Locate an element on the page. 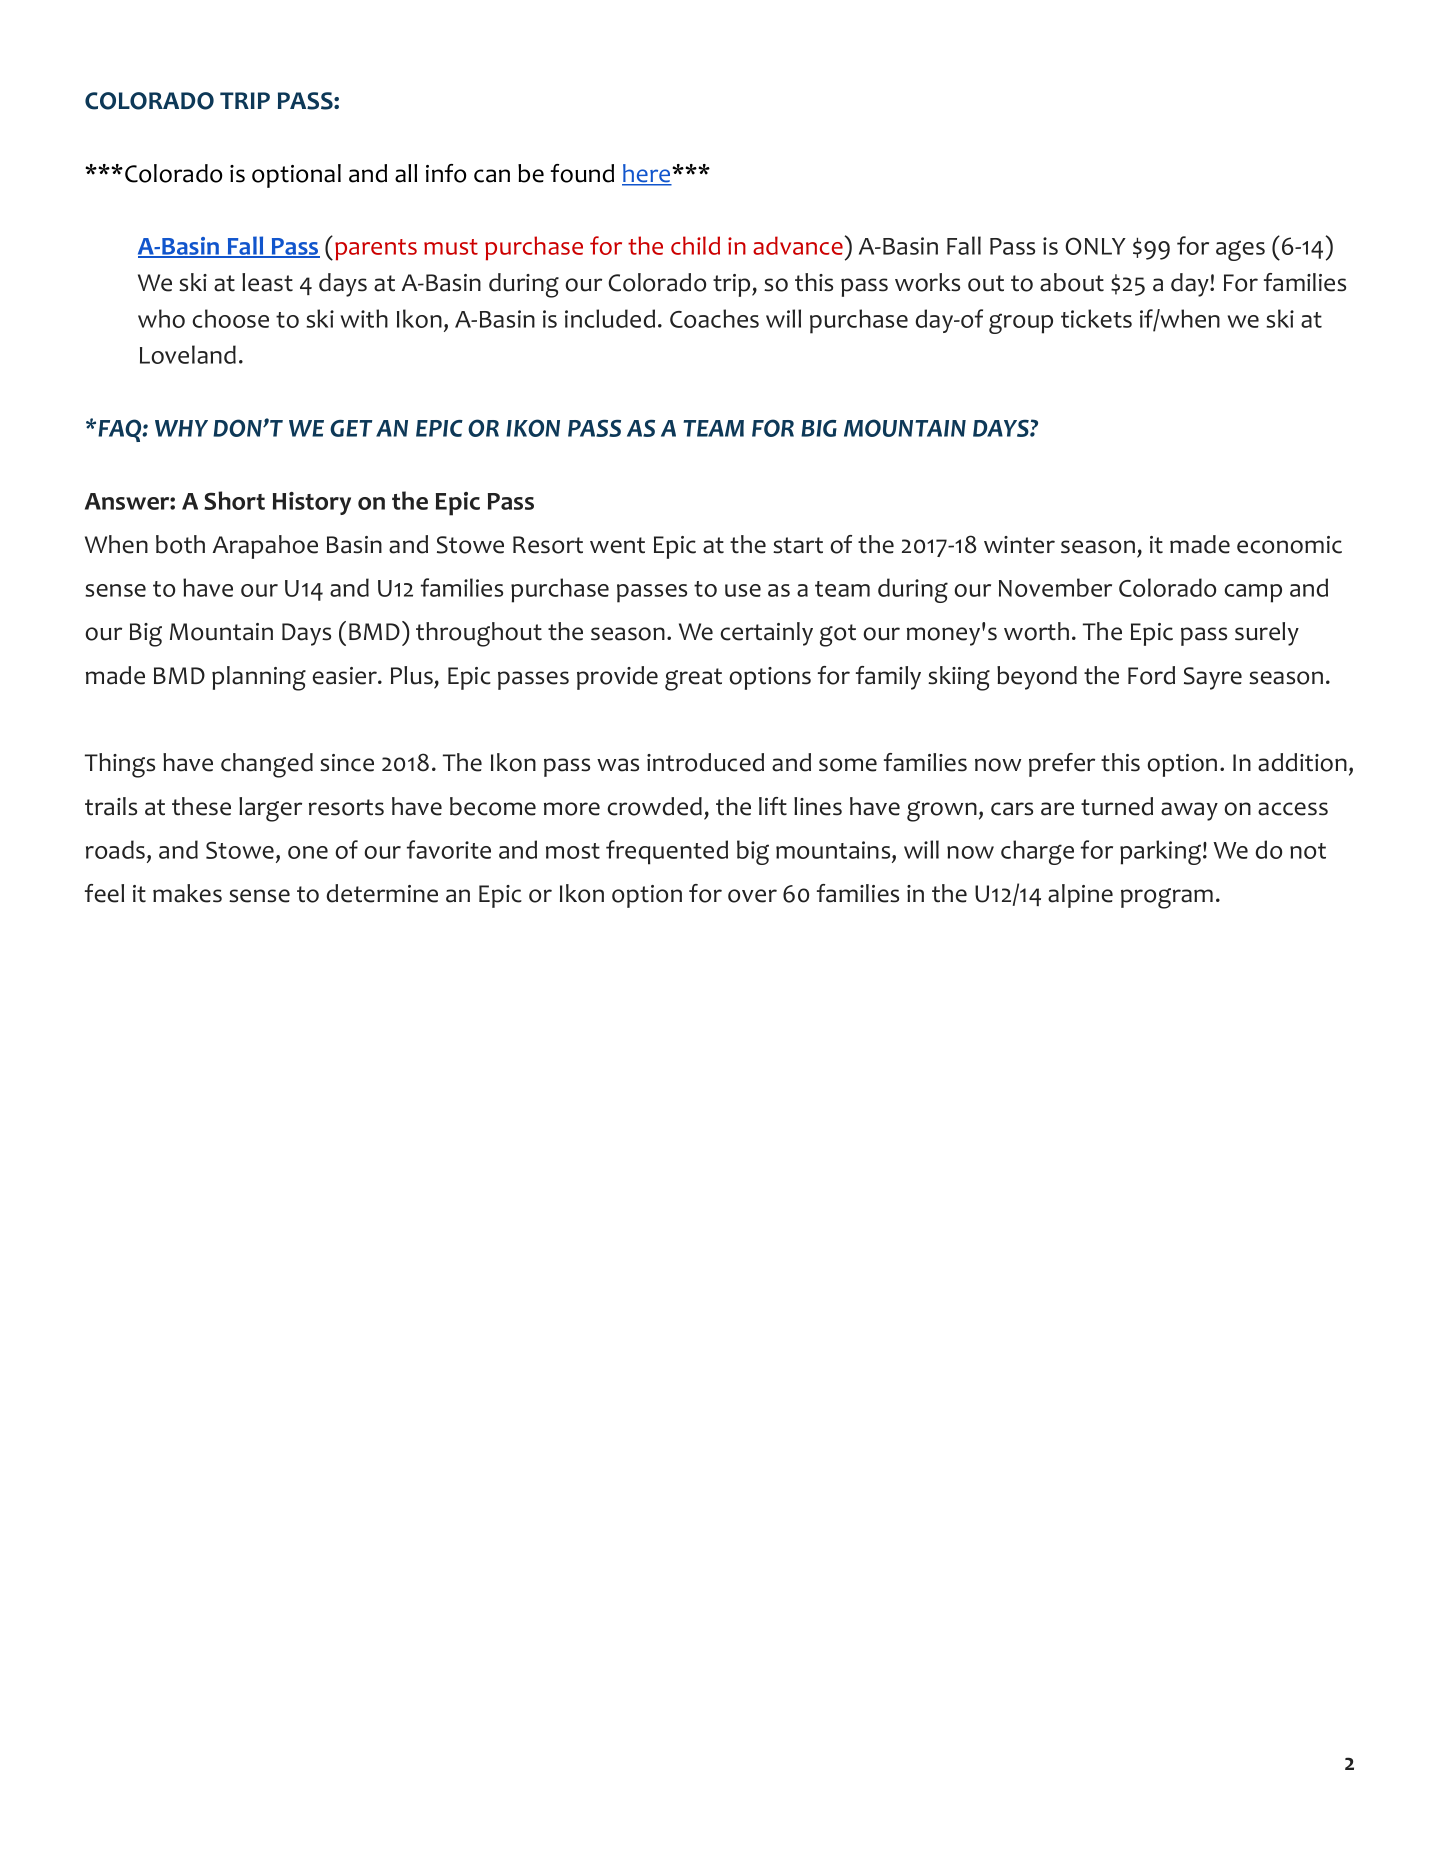 The width and height of the page is (1442, 1866). over is located at coordinates (752, 896).
